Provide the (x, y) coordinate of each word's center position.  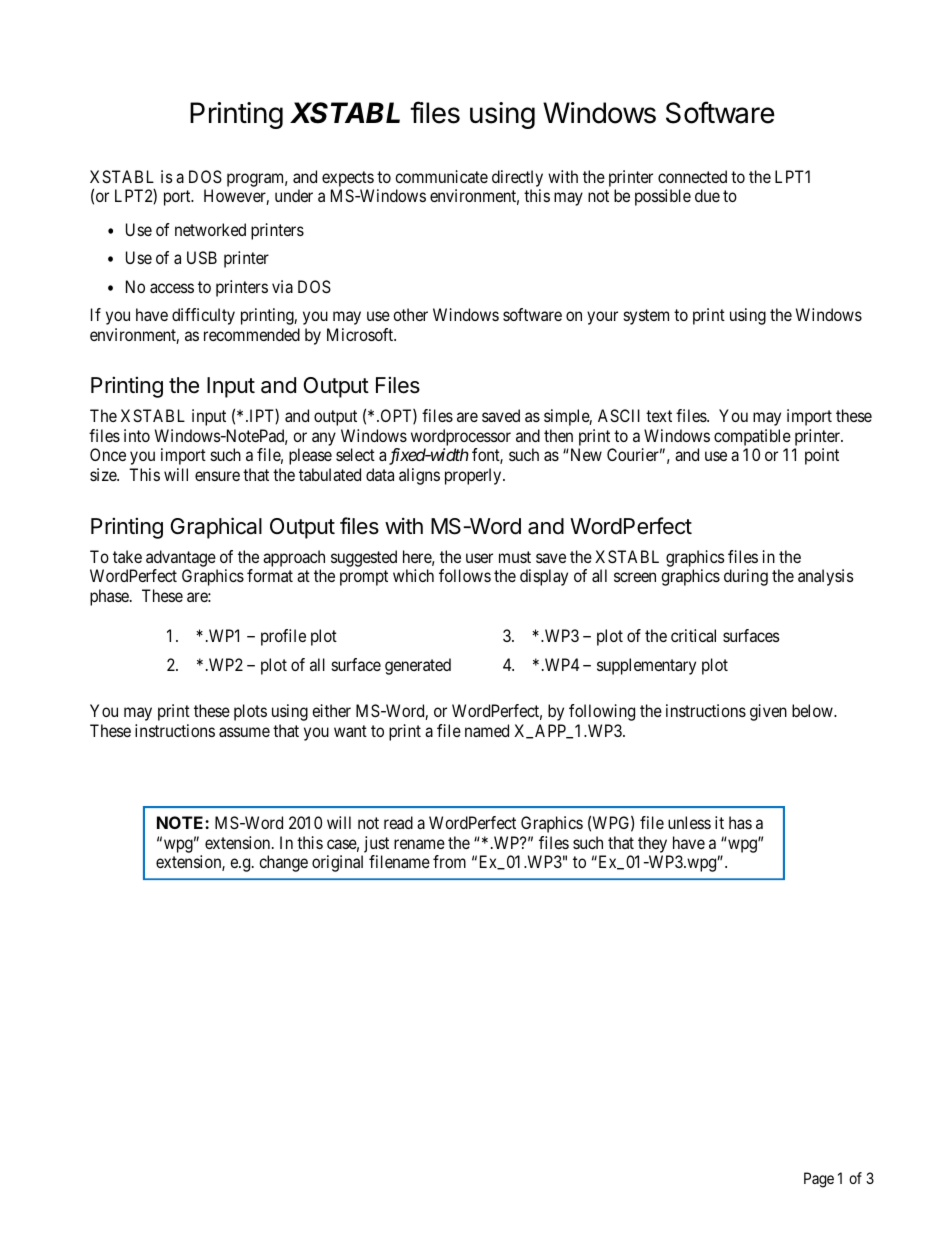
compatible (752, 437)
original (337, 863)
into (137, 435)
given (768, 712)
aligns (419, 476)
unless (689, 822)
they (652, 844)
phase (110, 597)
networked (210, 229)
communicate (441, 176)
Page (819, 1180)
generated (418, 666)
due (707, 195)
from (449, 861)
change (283, 863)
